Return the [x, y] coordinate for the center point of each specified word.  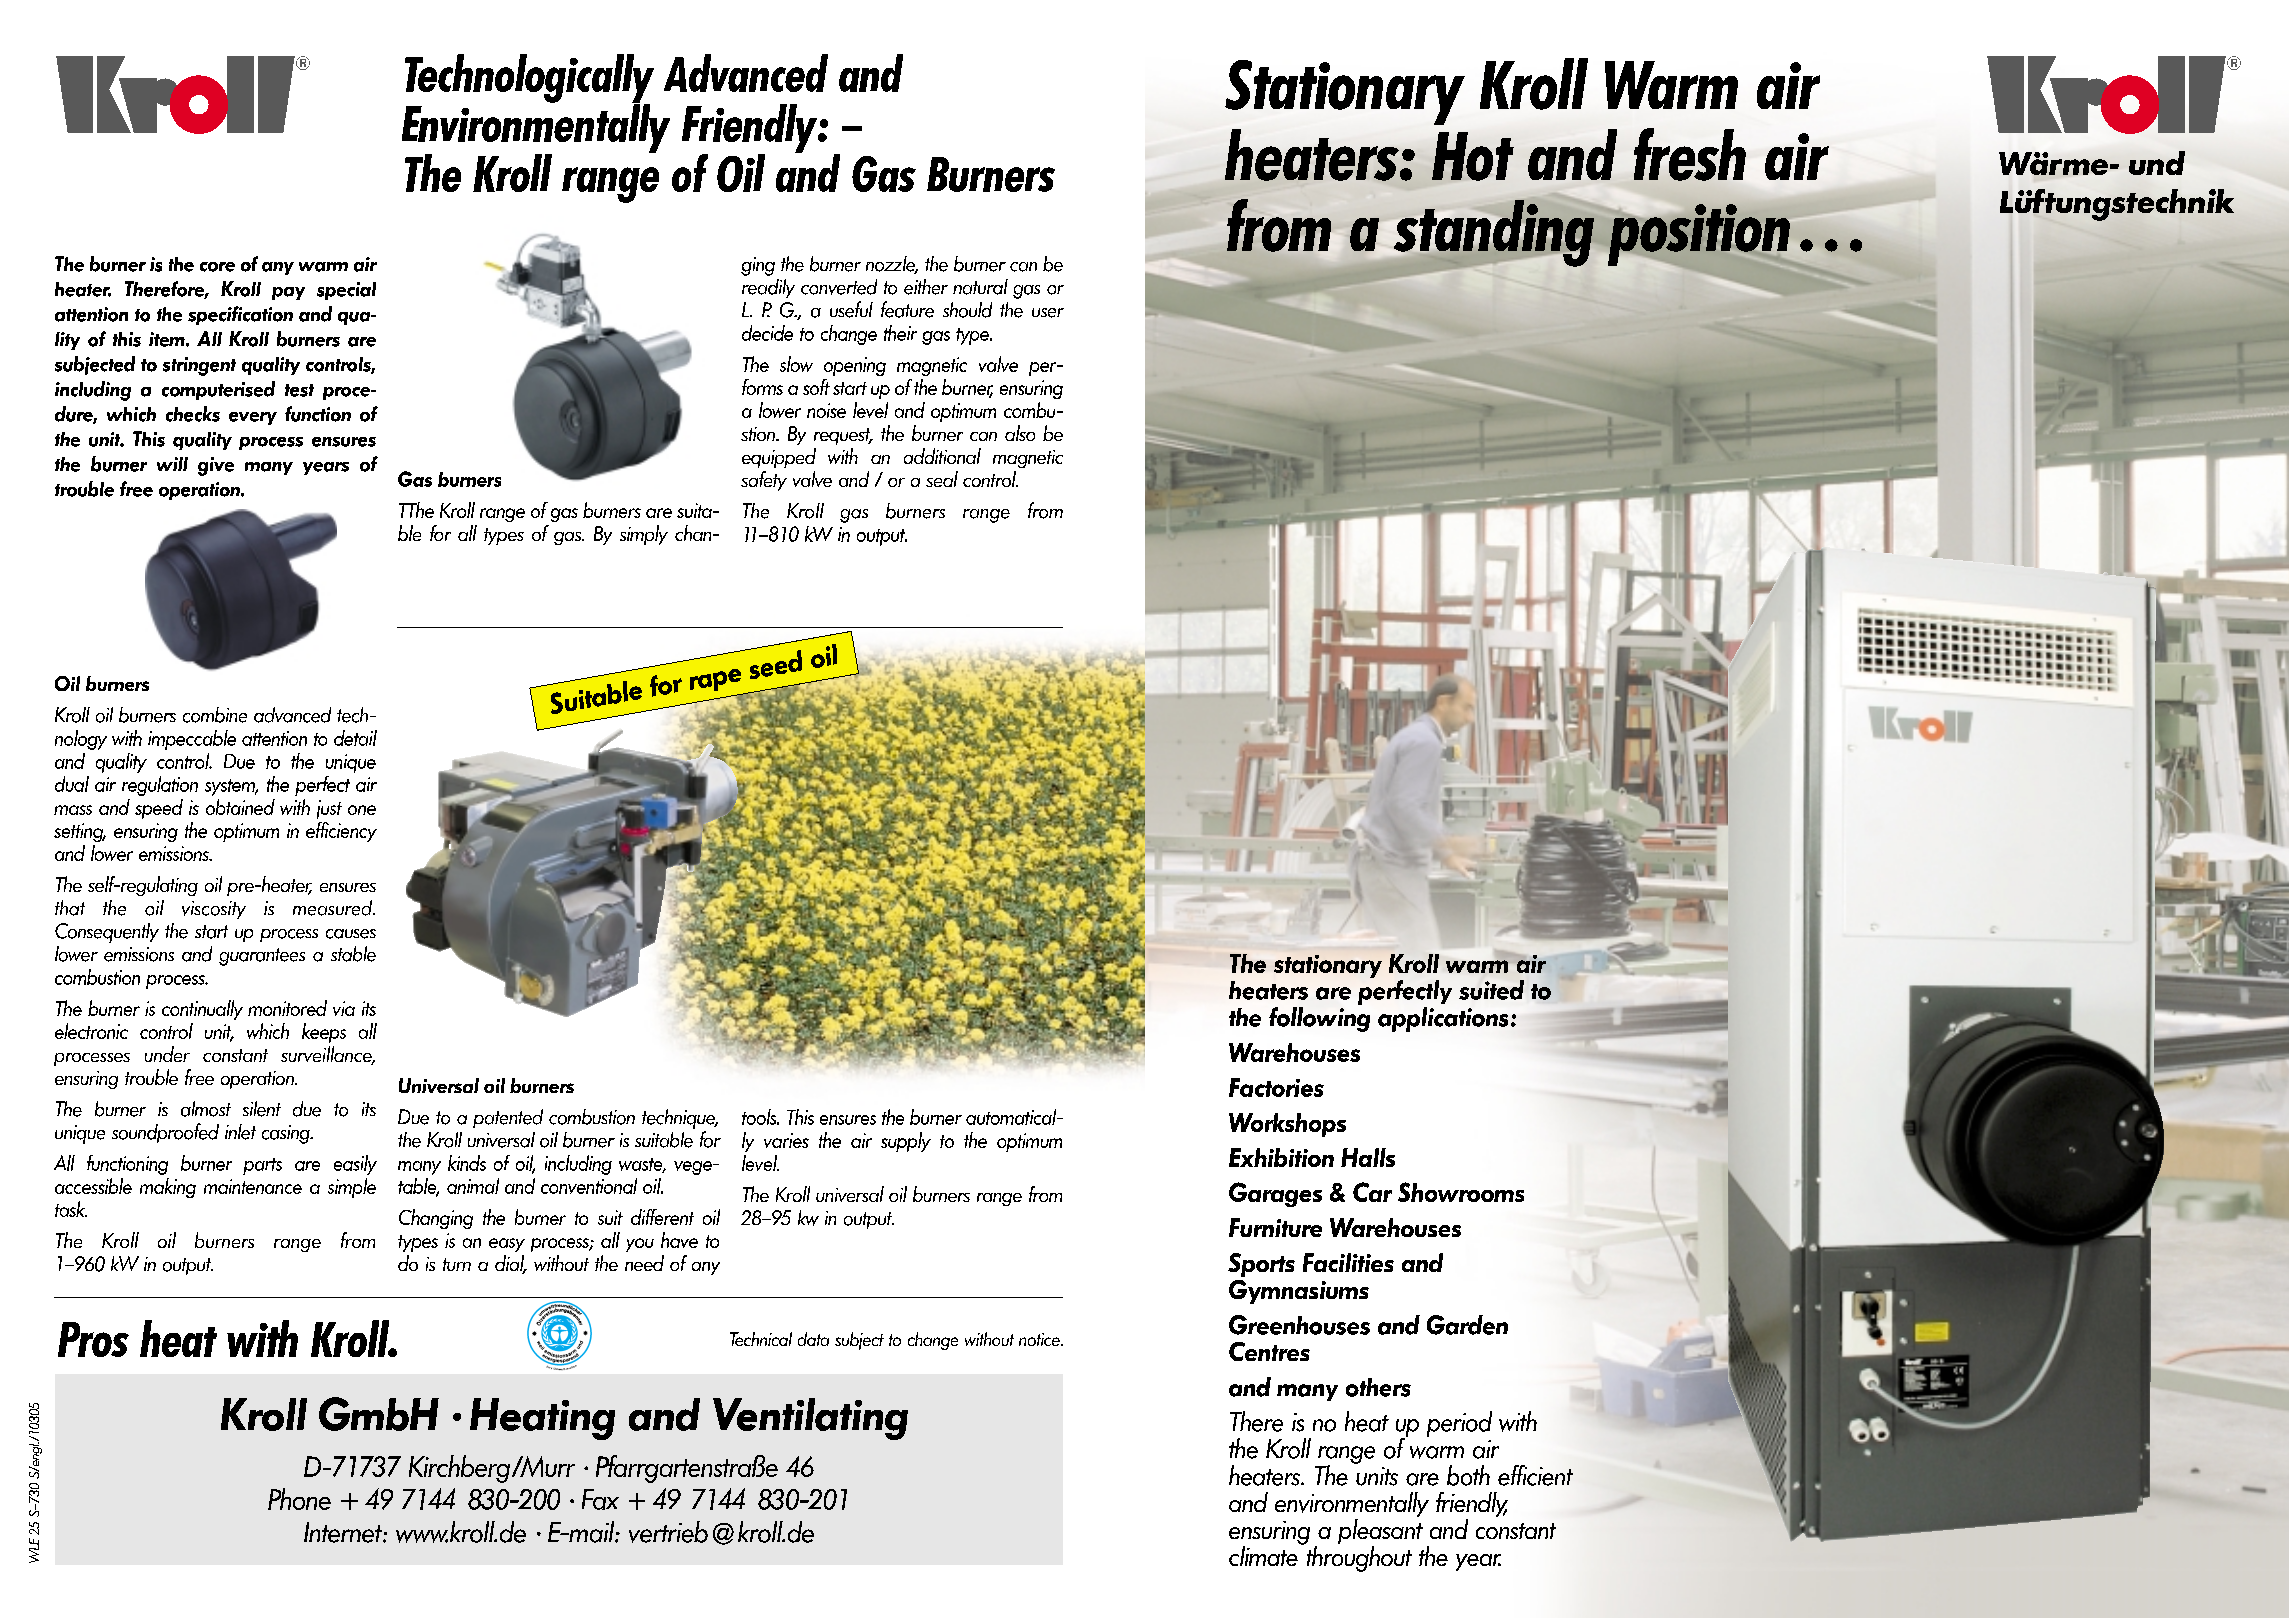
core [217, 267]
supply [906, 1142]
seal [942, 479]
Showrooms [1461, 1192]
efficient [1535, 1475]
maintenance [253, 1186]
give [216, 466]
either [926, 287]
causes [351, 934]
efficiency [341, 832]
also [1020, 433]
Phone [299, 1499]
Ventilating [810, 1419]
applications [1443, 1019]
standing [1494, 234]
